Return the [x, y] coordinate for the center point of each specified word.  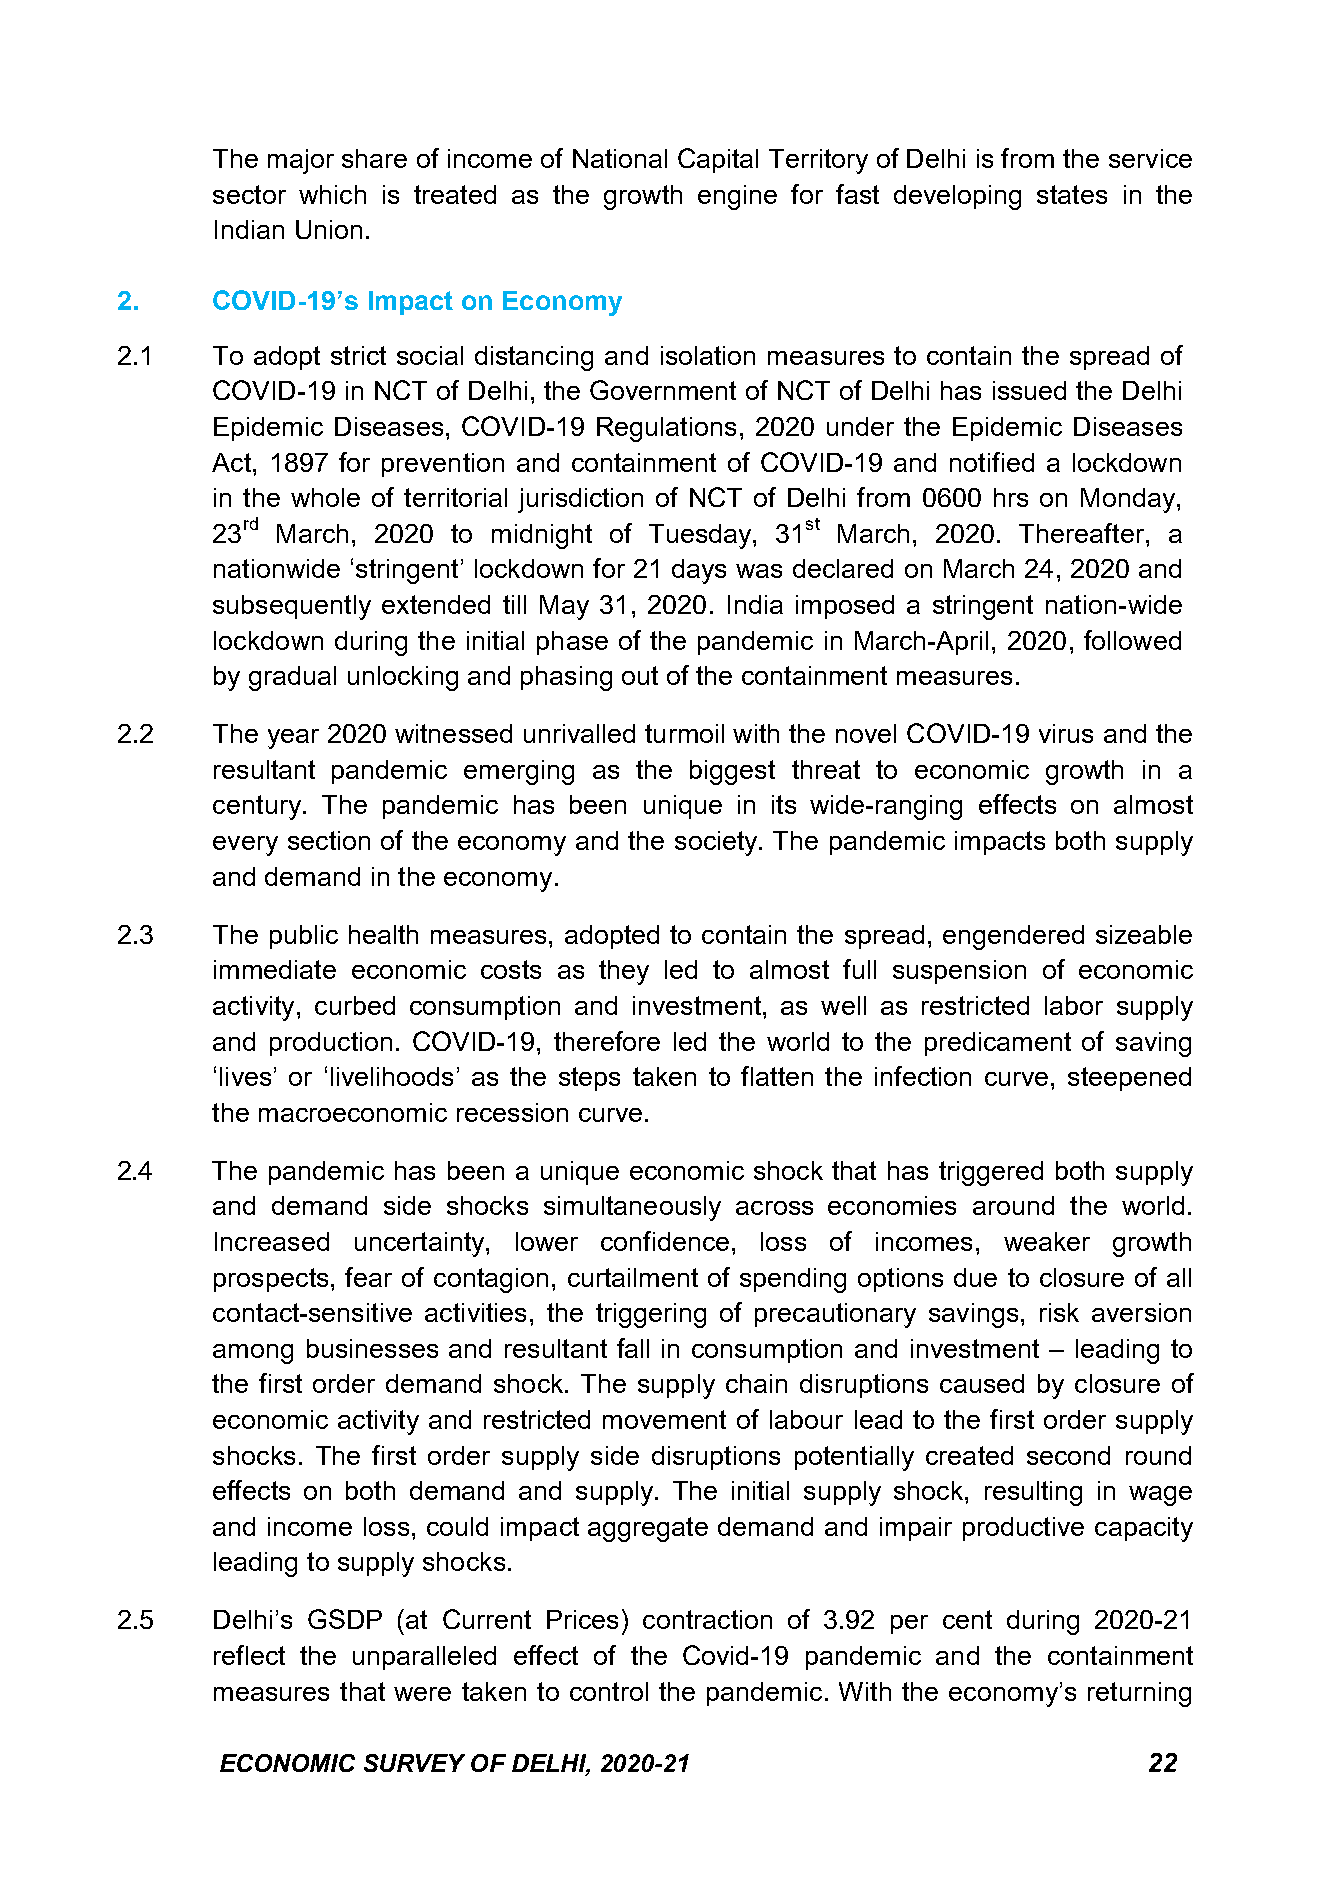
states [1072, 194]
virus [1066, 733]
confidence [665, 1241]
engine [737, 197]
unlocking [403, 678]
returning [1139, 1694]
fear [368, 1277]
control [609, 1691]
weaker [1047, 1241]
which [332, 194]
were [422, 1694]
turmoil [684, 733]
